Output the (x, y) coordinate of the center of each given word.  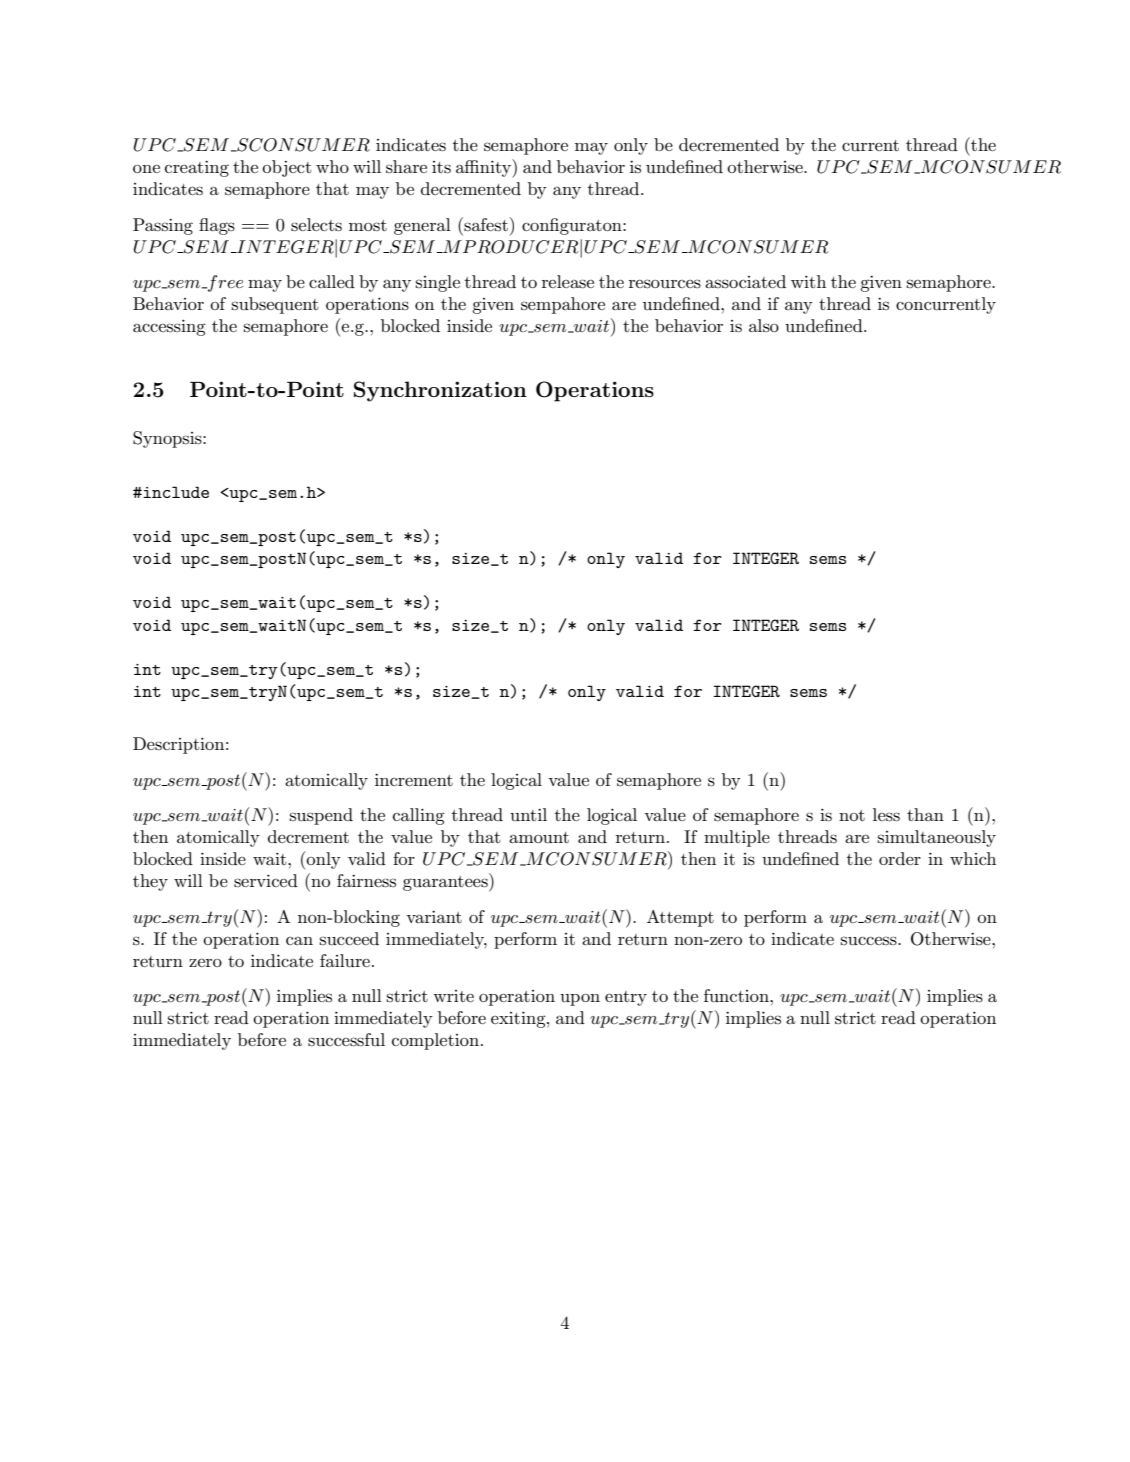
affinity (485, 168)
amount (539, 837)
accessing (169, 327)
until (528, 814)
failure (345, 960)
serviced (266, 881)
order (900, 858)
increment (414, 779)
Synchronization (440, 391)
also (764, 326)
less (886, 815)
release (568, 282)
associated (745, 282)
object (287, 168)
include (176, 492)
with (808, 281)
